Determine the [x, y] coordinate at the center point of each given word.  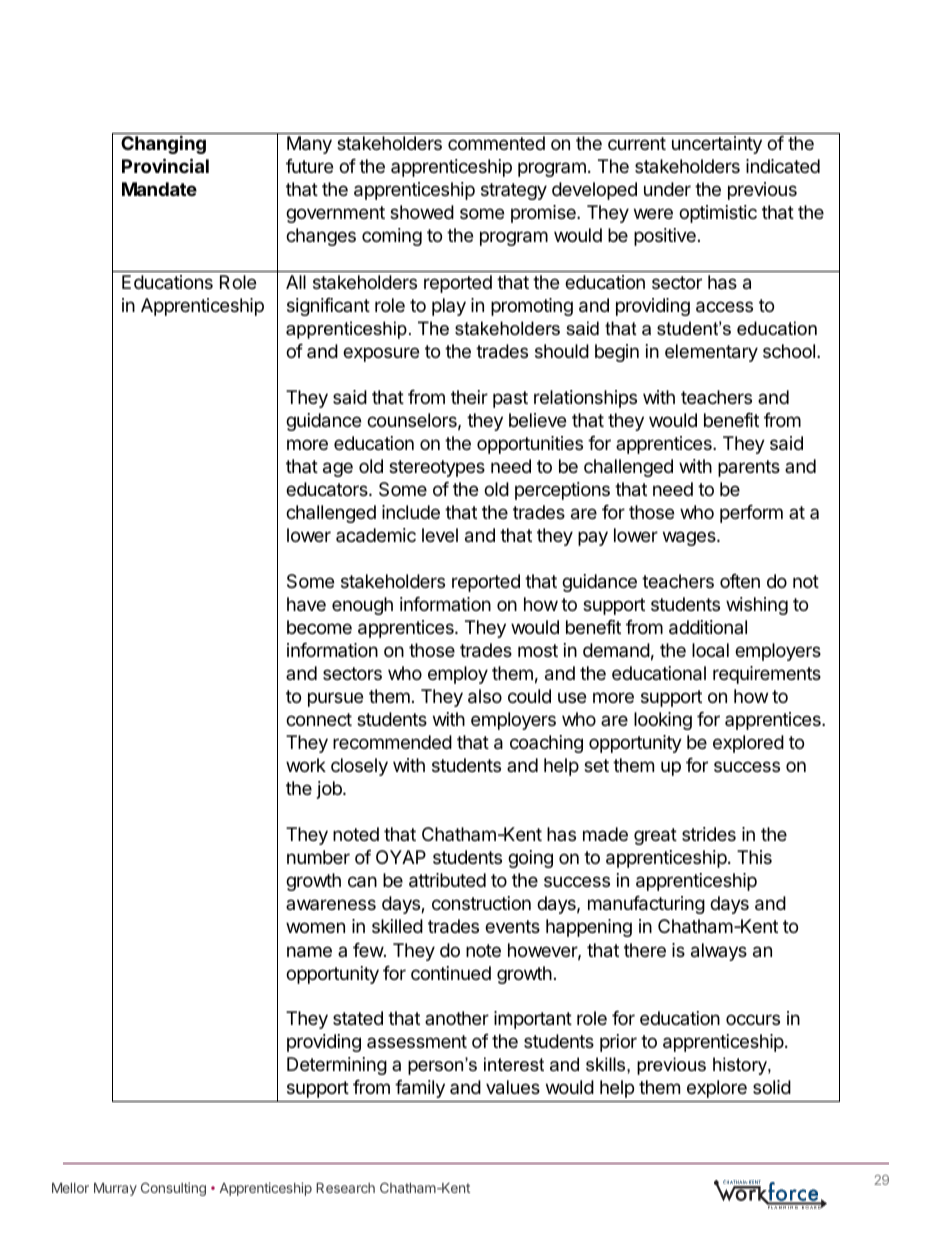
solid [772, 1087]
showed [422, 212]
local [710, 650]
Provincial [165, 165]
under [667, 189]
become [319, 627]
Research [345, 1188]
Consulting [173, 1189]
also [485, 696]
